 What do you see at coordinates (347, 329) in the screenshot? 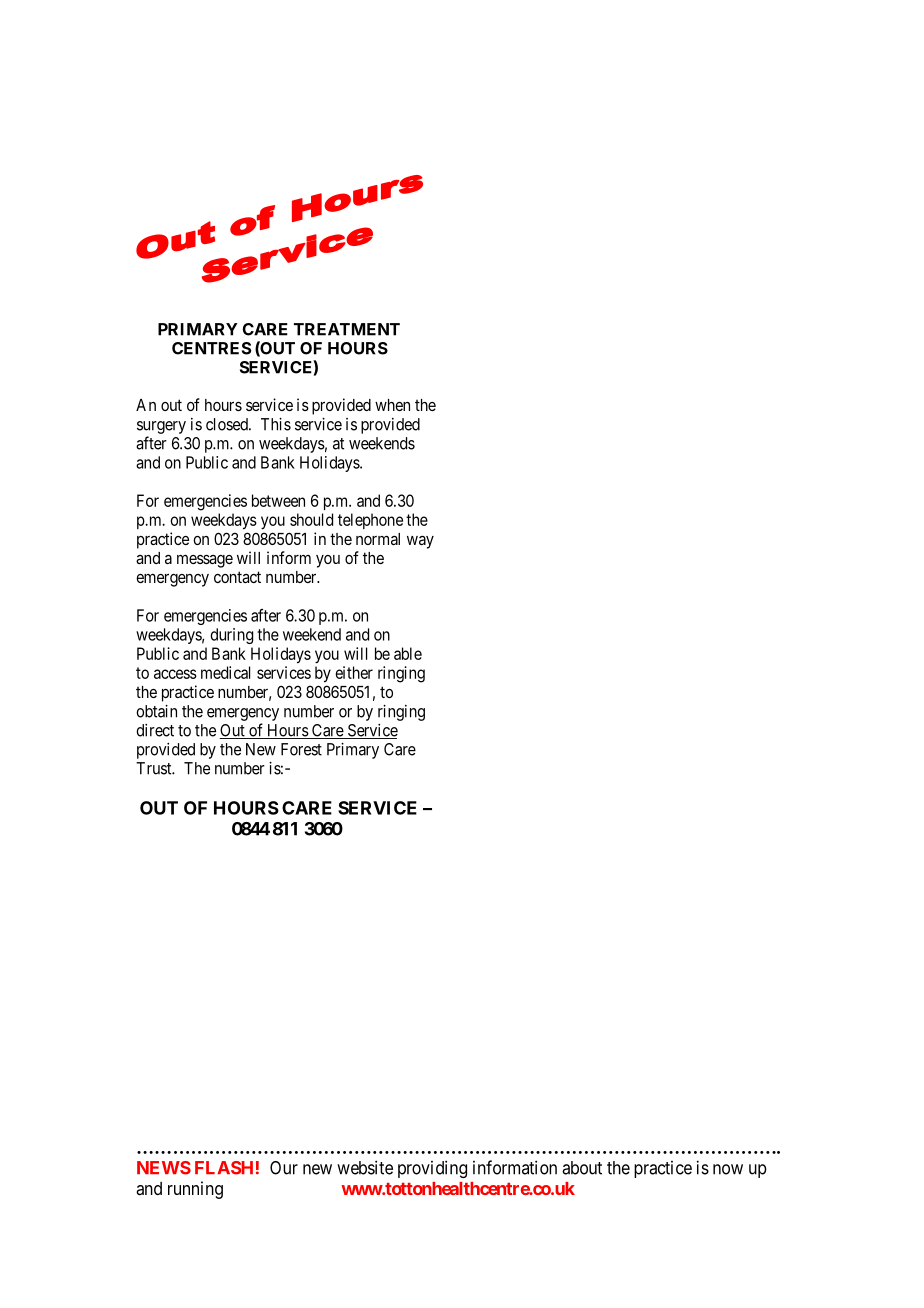
I see `TREATMENT` at bounding box center [347, 329].
